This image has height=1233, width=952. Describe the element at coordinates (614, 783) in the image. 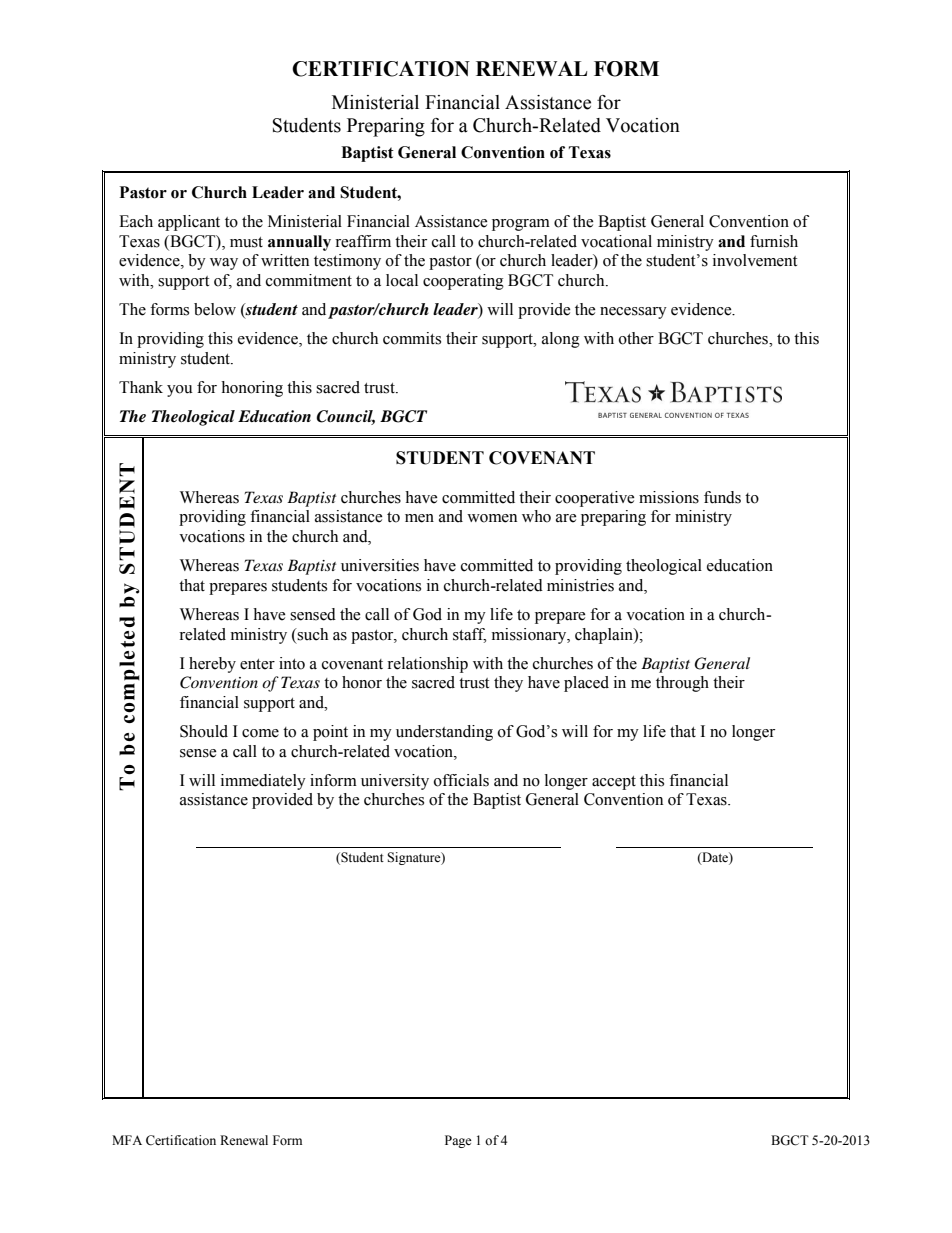

I see `accept` at that location.
